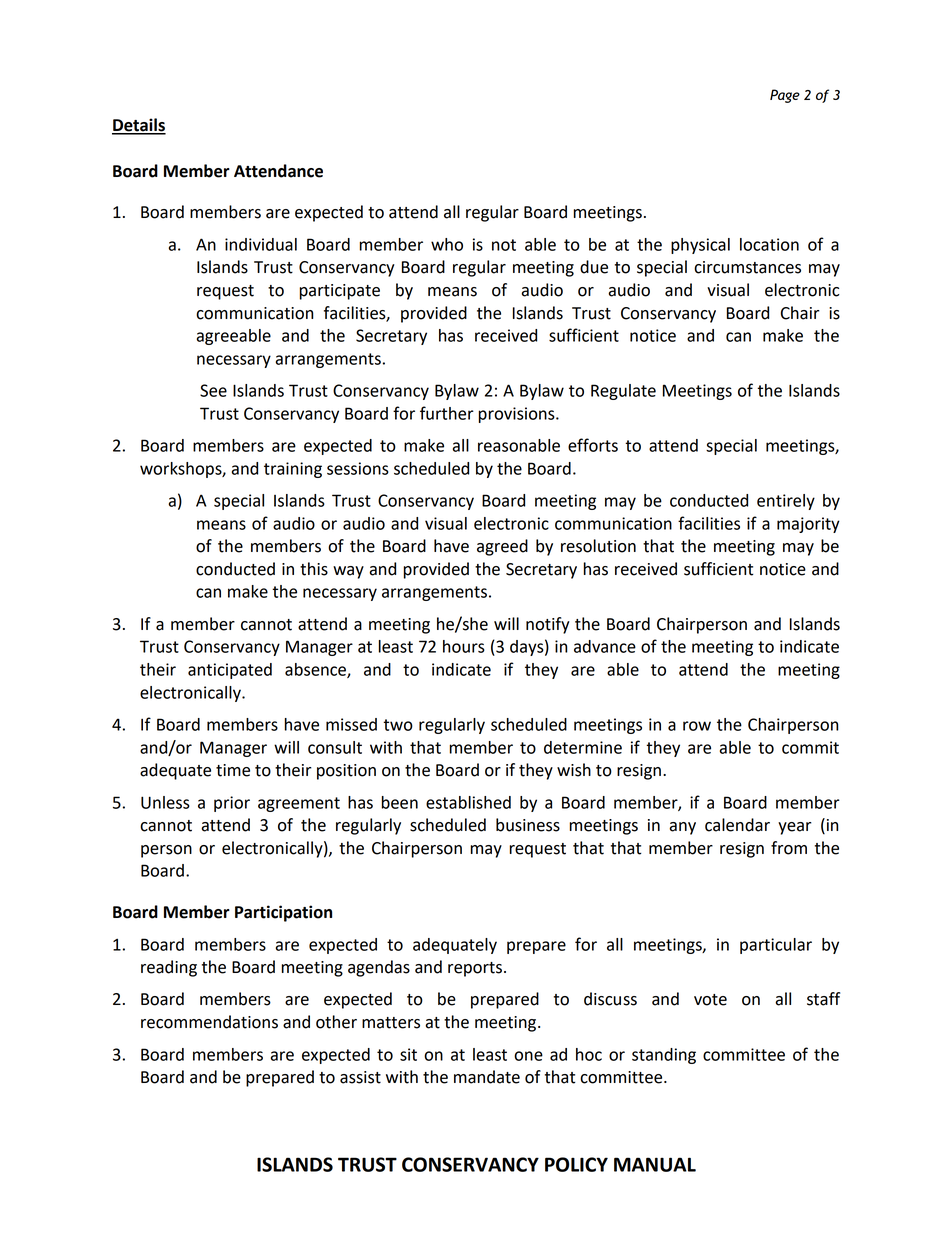 The height and width of the screenshot is (1233, 952). Describe the element at coordinates (697, 726) in the screenshot. I see `row` at that location.
